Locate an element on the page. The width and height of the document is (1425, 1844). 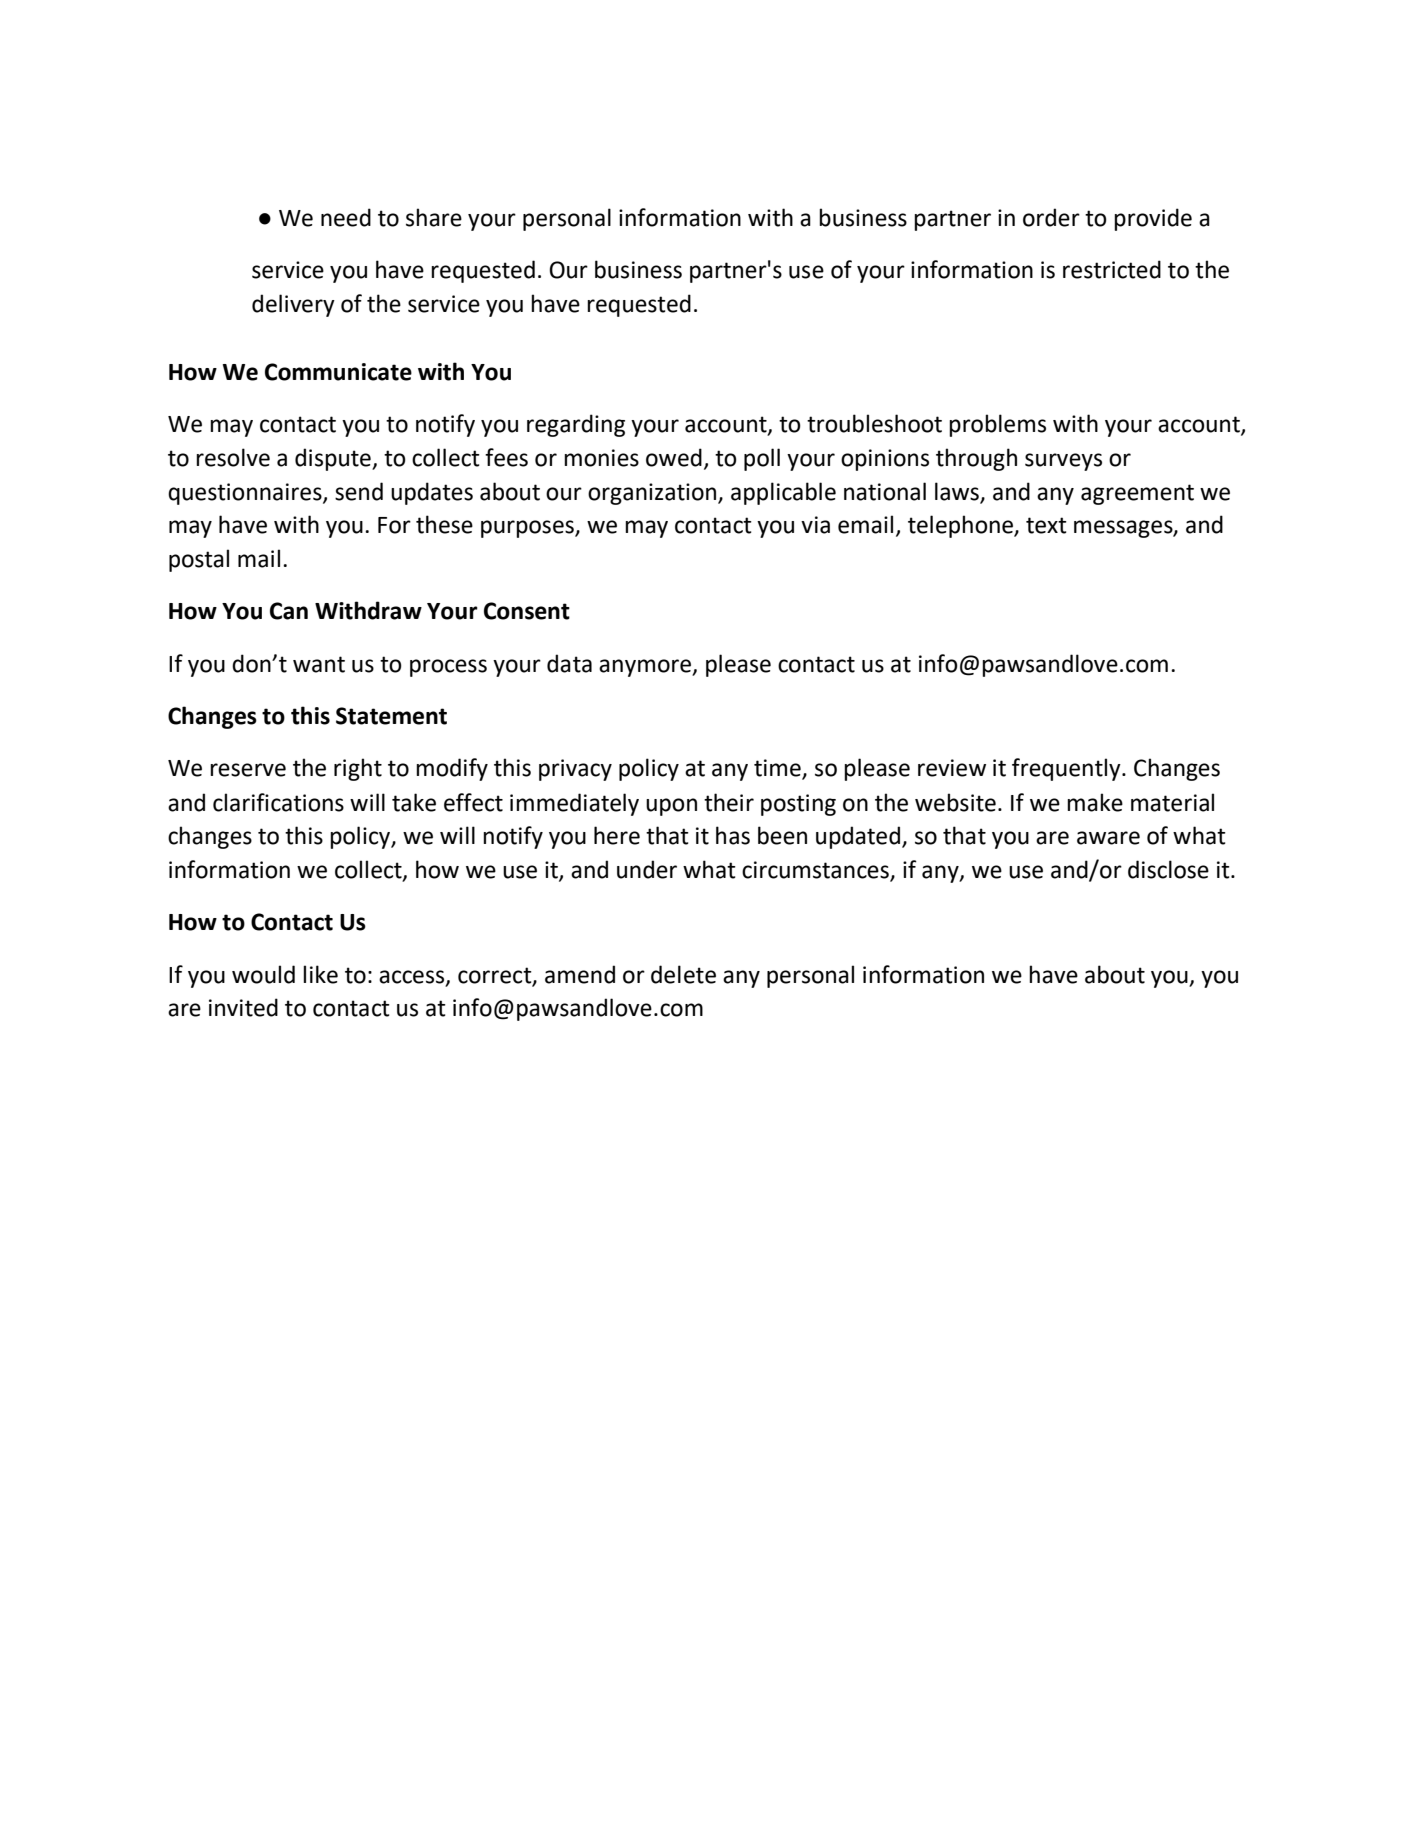
need is located at coordinates (346, 217).
